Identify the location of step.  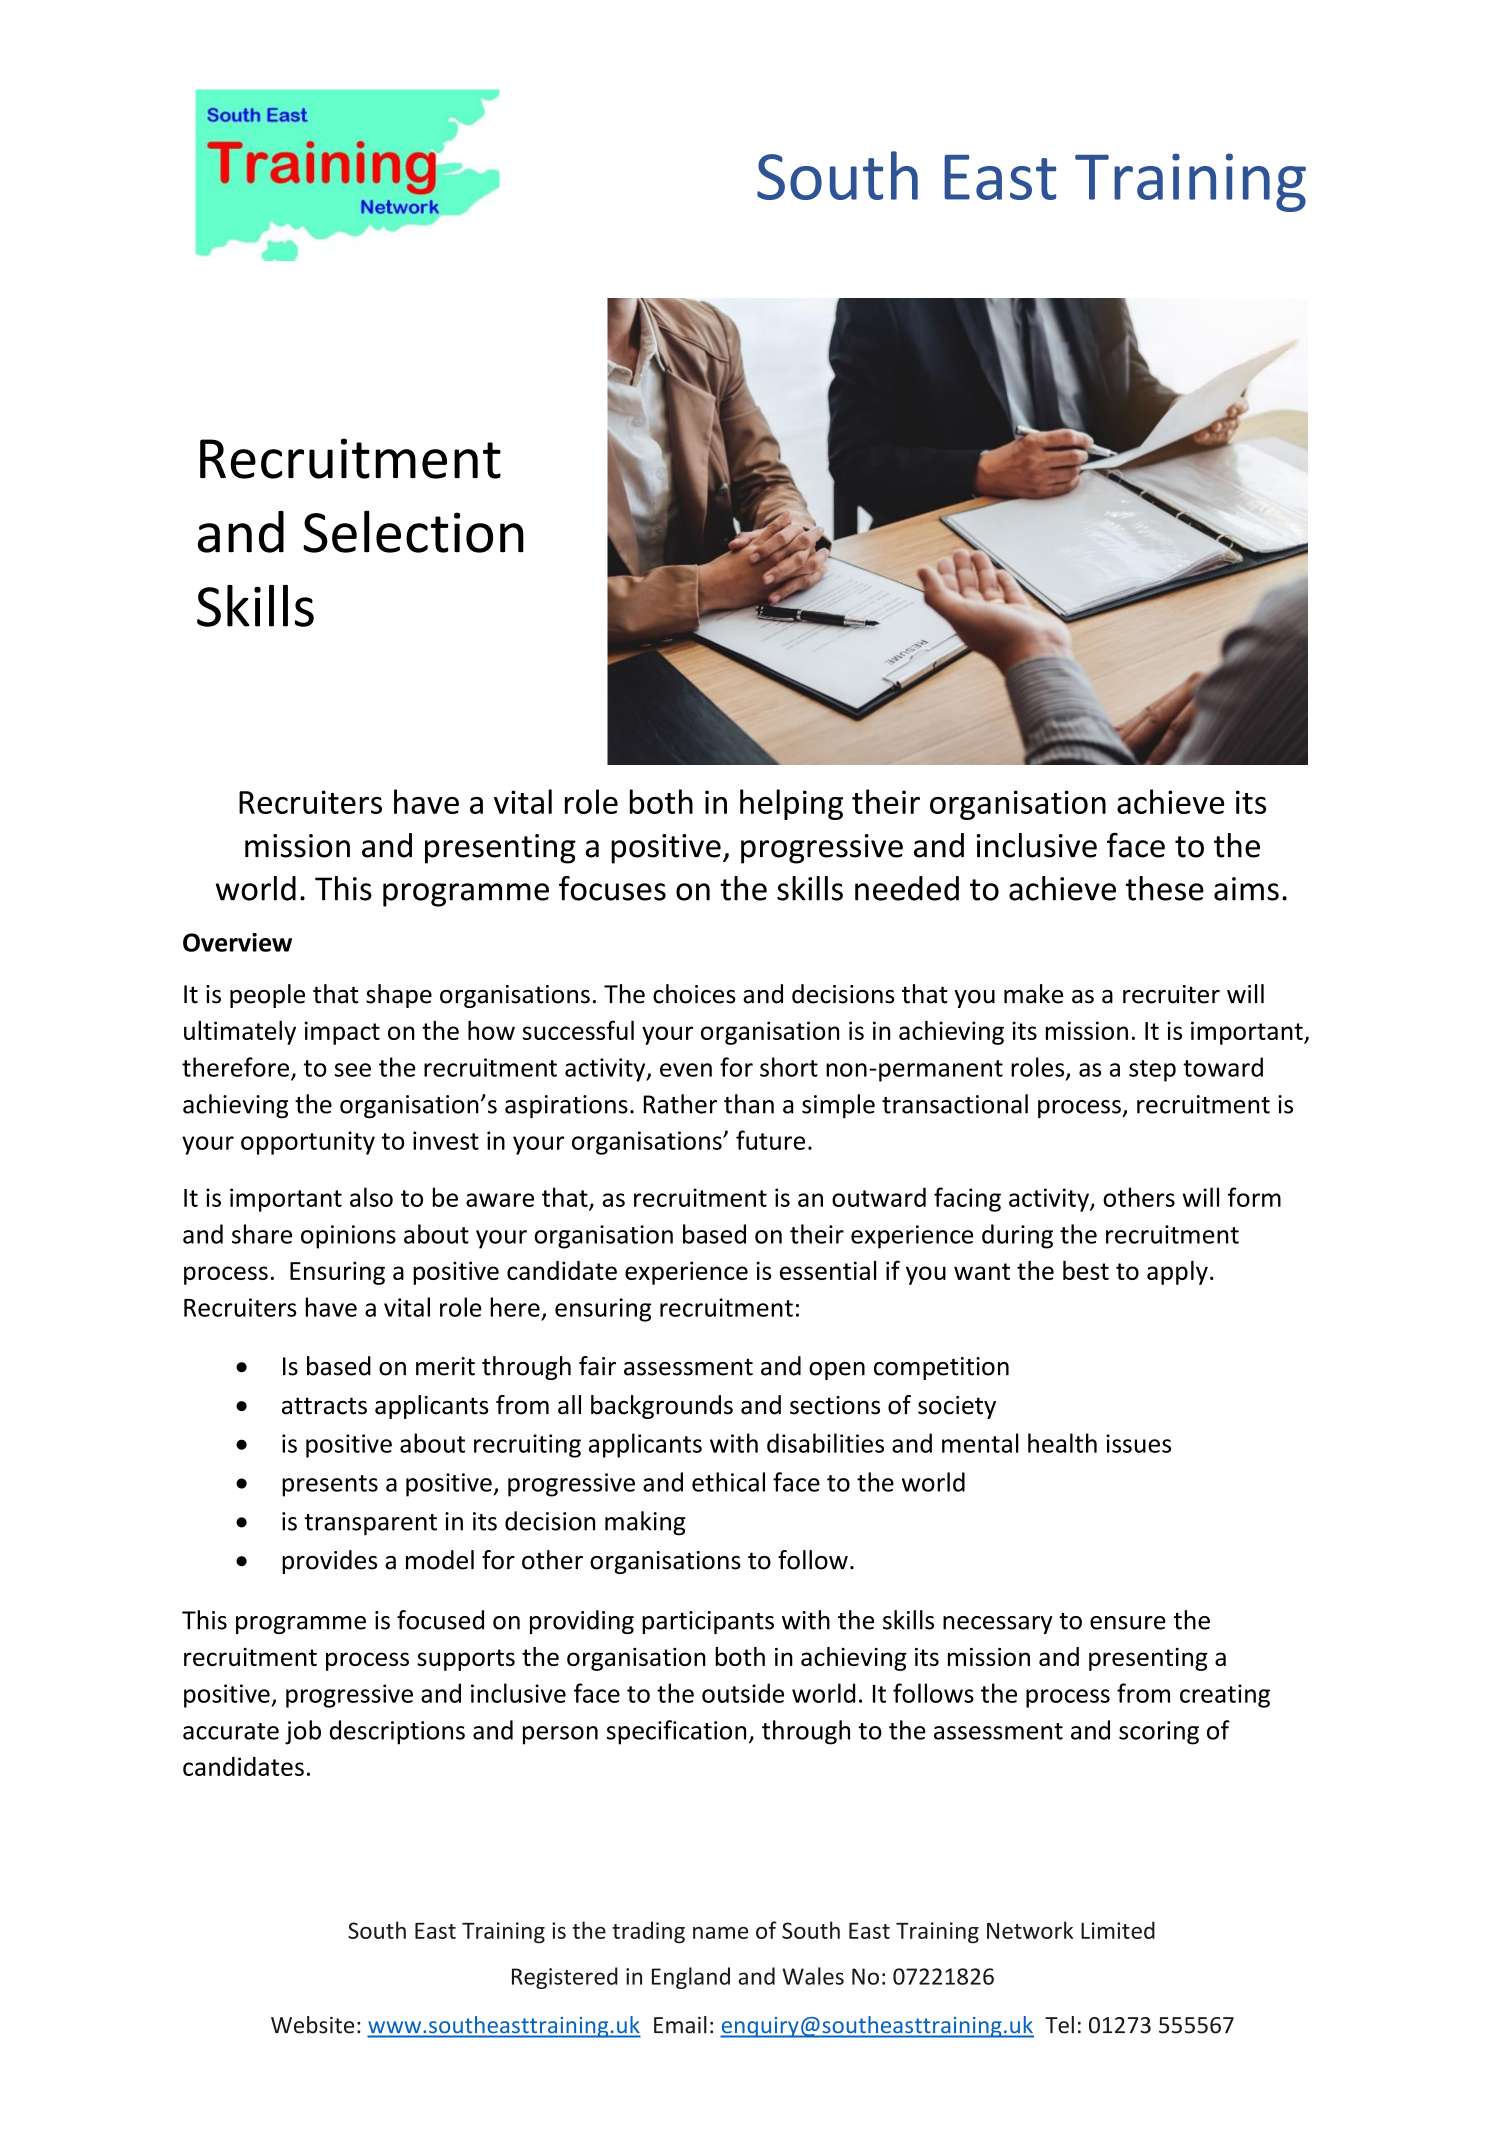
(1152, 1071).
